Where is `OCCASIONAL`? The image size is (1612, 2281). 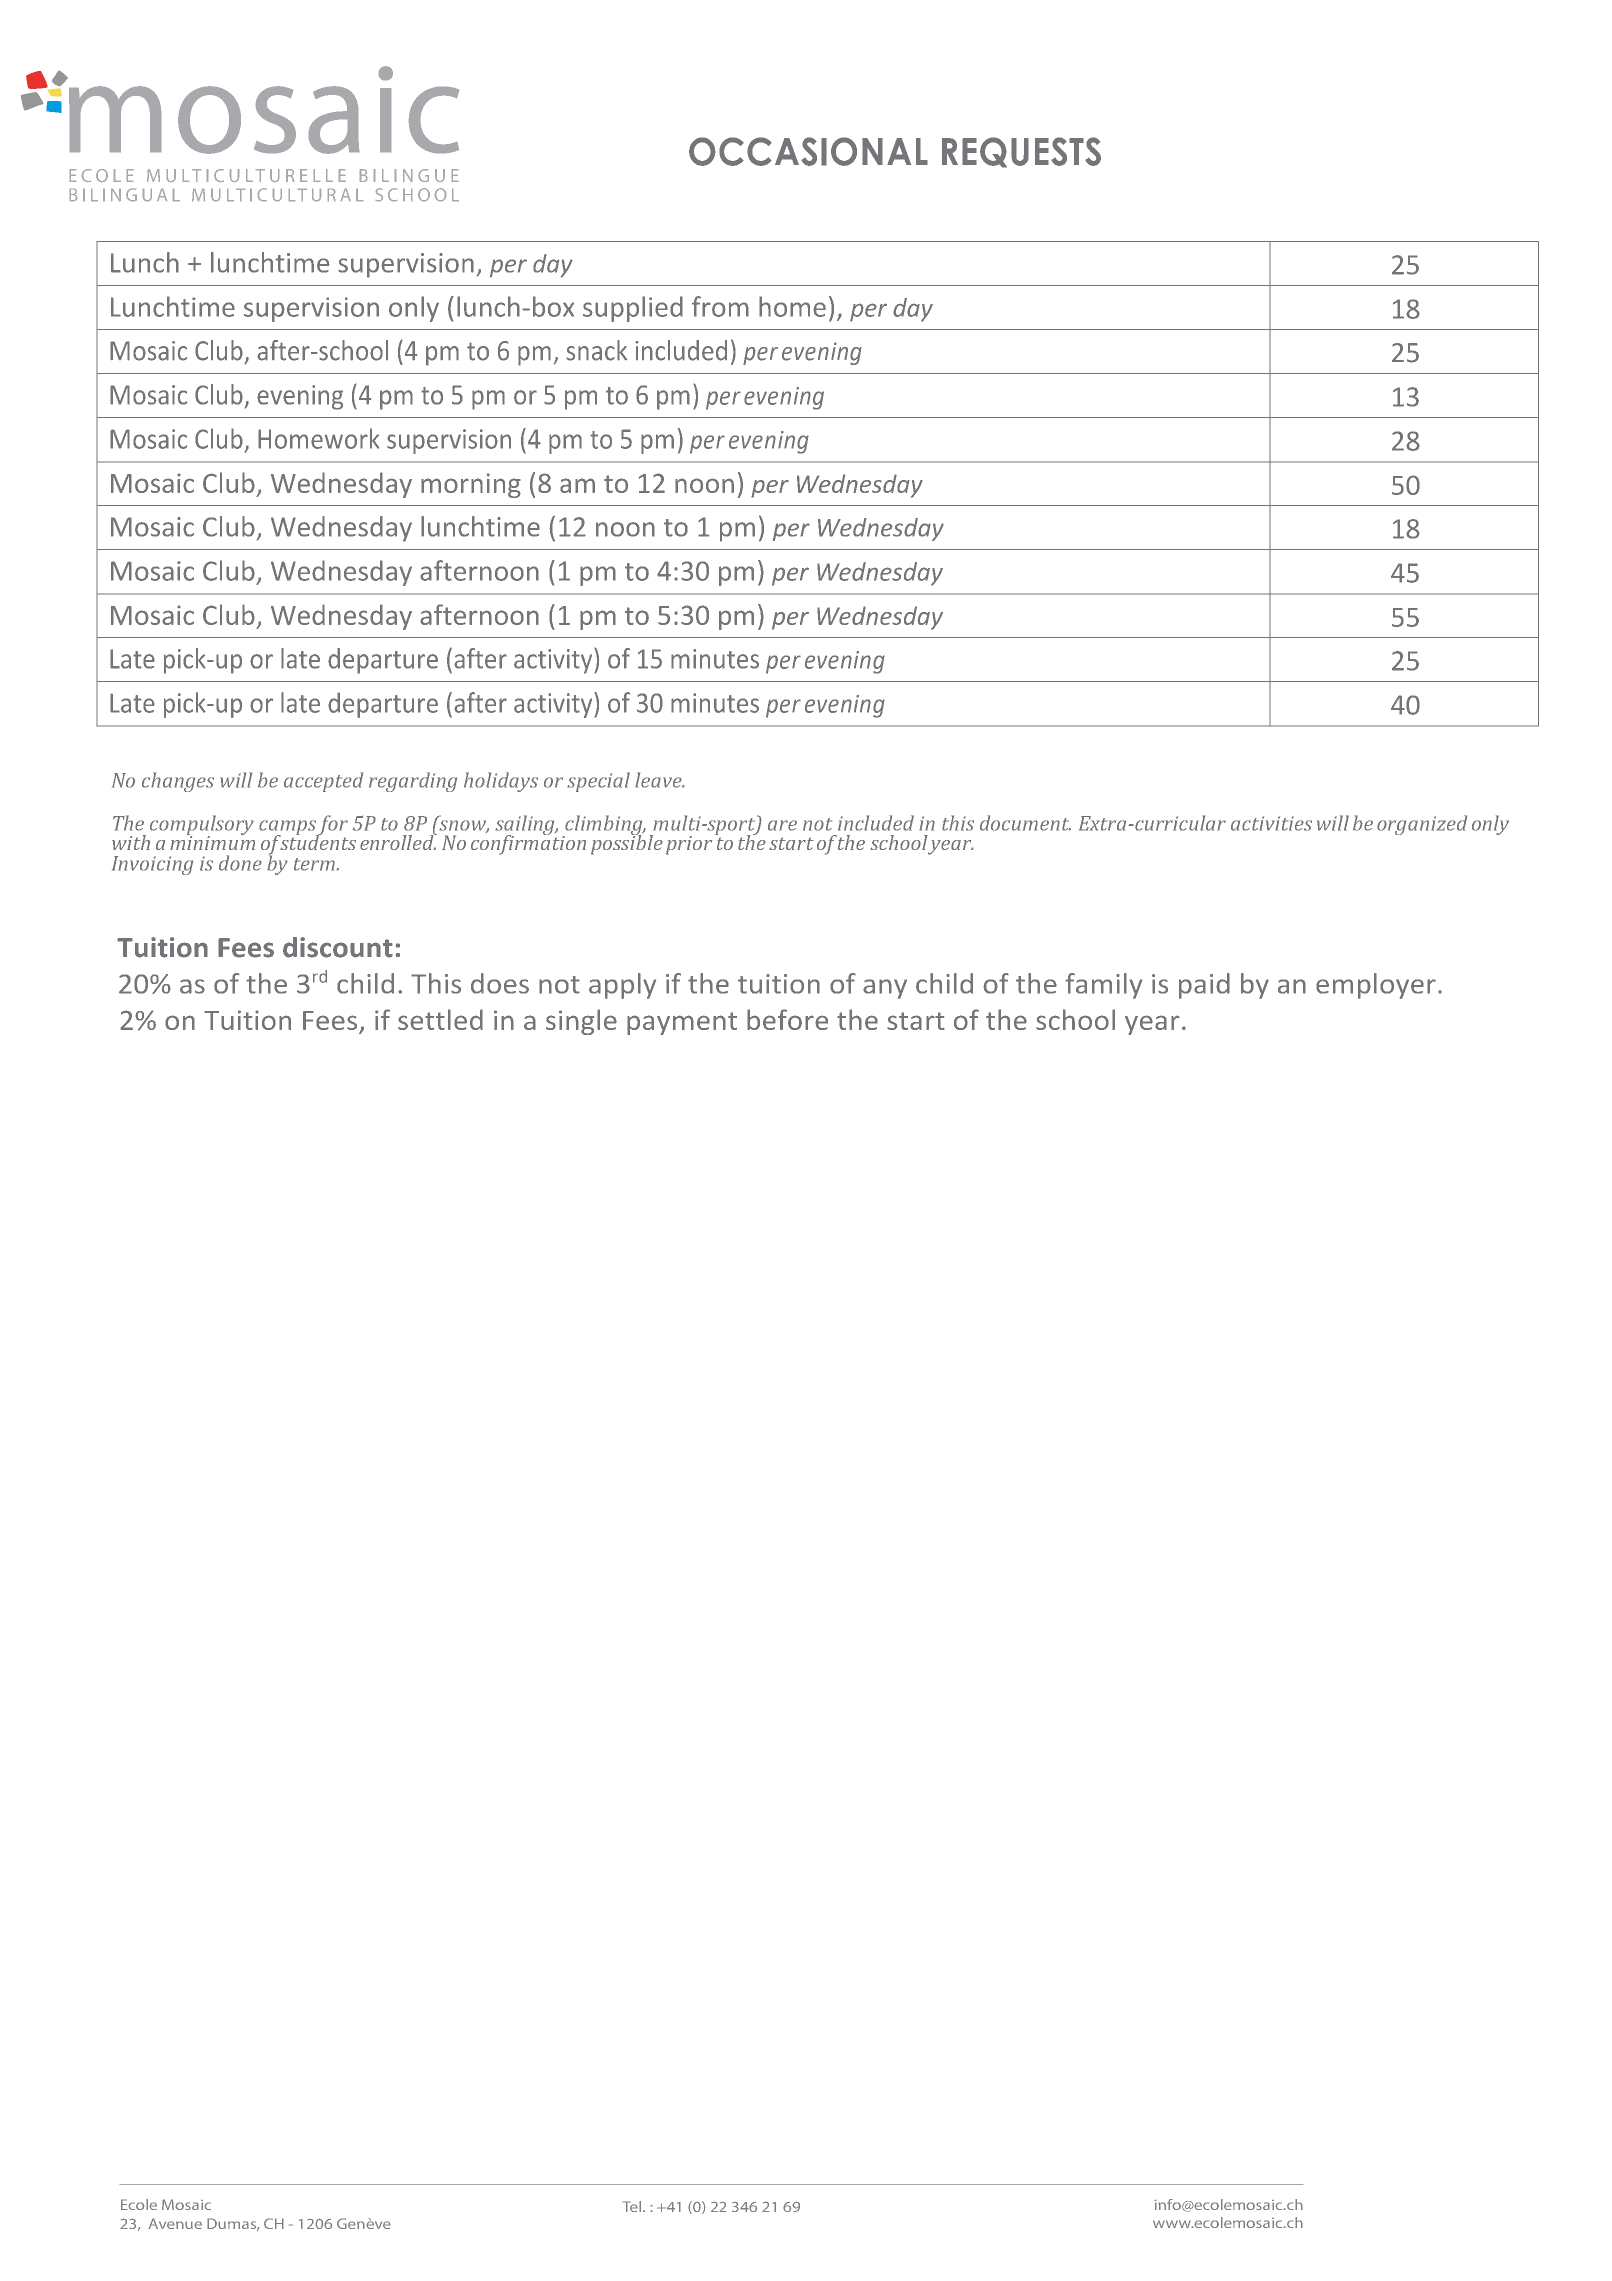
OCCASIONAL is located at coordinates (808, 151).
